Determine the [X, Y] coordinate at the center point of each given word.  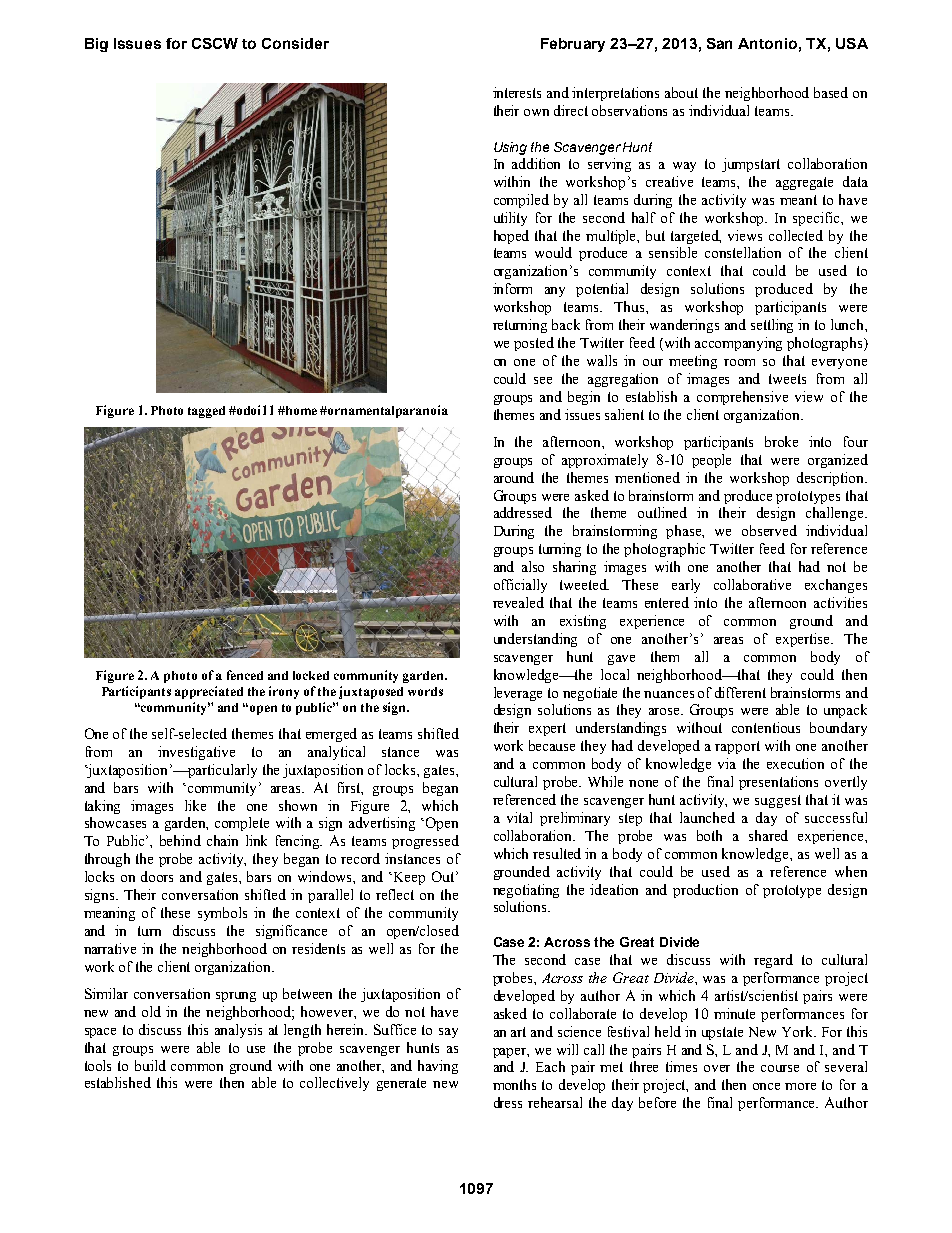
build [150, 1065]
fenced [245, 675]
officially [520, 586]
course [780, 1068]
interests [517, 92]
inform [512, 288]
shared [768, 835]
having [438, 1067]
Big [96, 45]
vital [519, 817]
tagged [206, 412]
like [195, 805]
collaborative [752, 584]
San [719, 43]
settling [772, 326]
